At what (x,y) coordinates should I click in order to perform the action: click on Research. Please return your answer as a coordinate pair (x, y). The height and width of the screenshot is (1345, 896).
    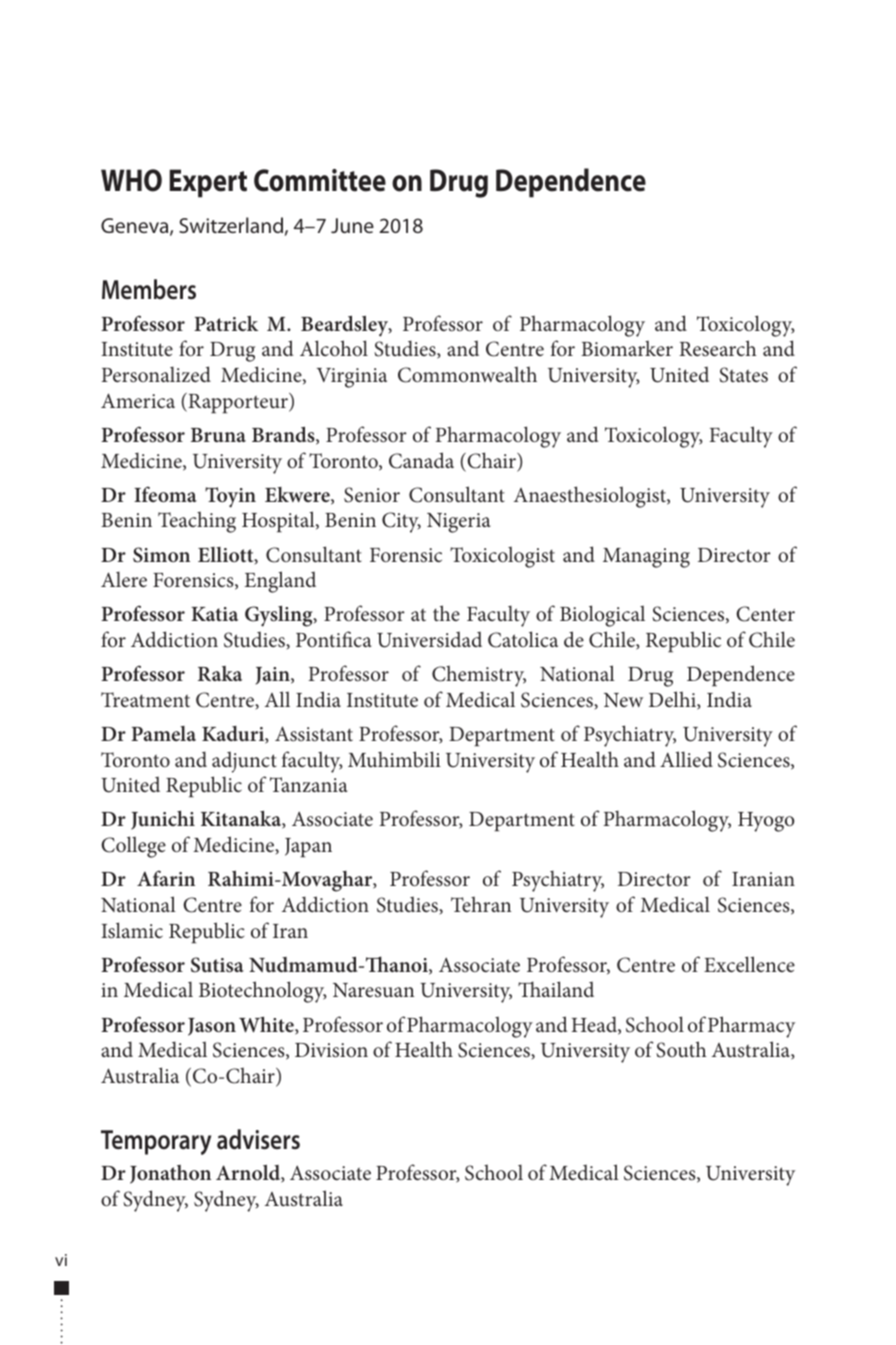
    Looking at the image, I should click on (718, 348).
